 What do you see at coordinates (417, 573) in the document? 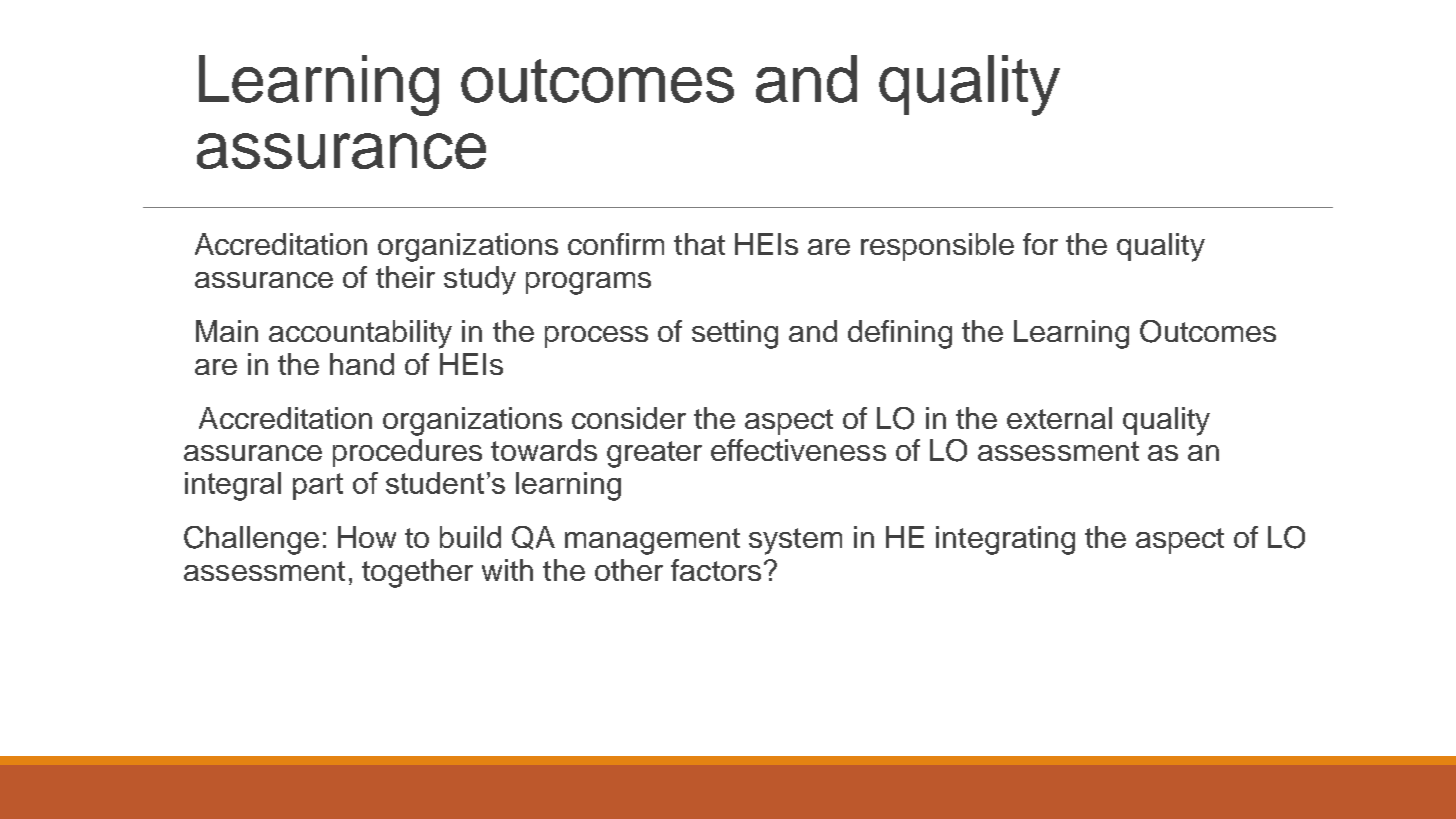
I see `together` at bounding box center [417, 573].
